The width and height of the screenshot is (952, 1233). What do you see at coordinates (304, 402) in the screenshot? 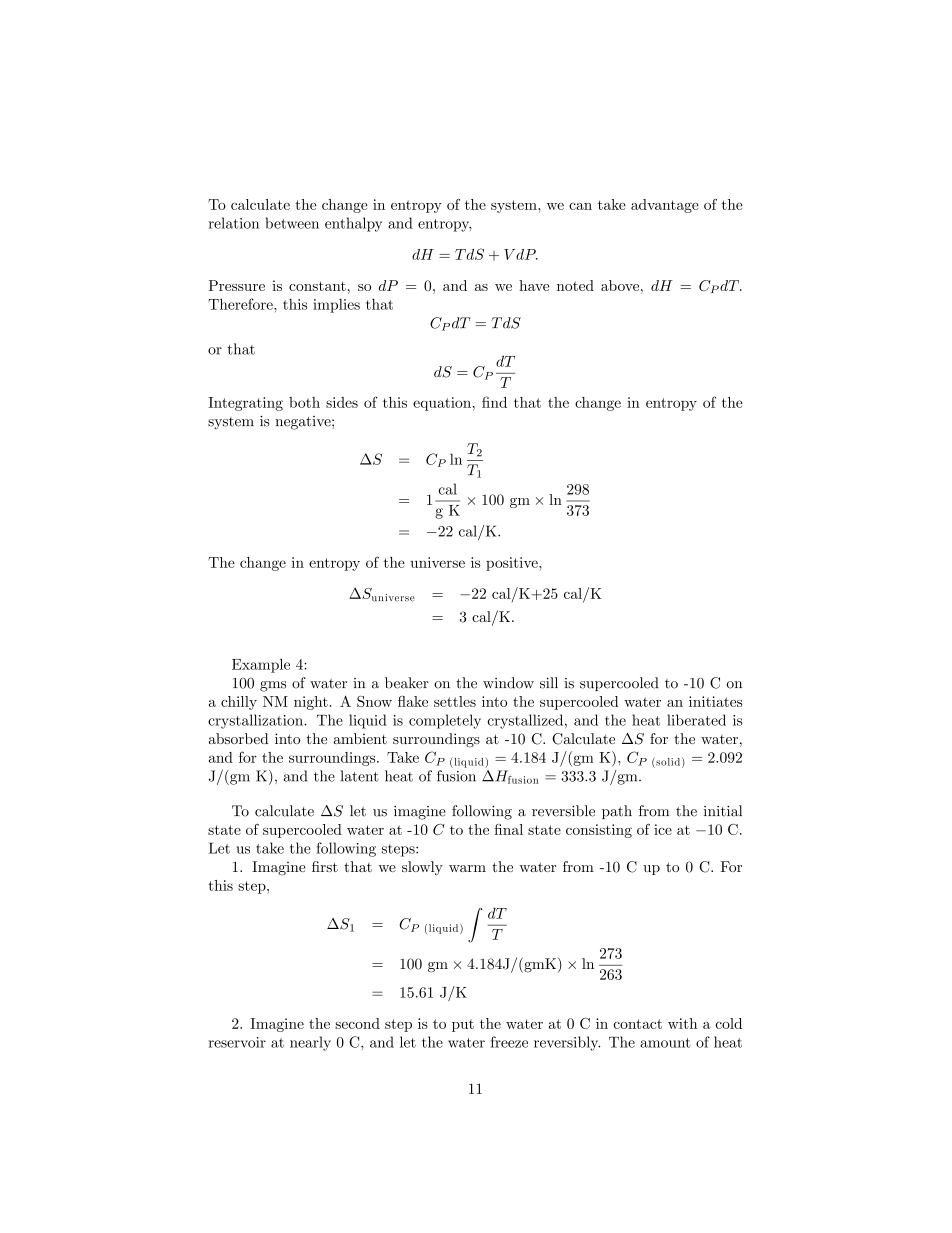
I see `both` at bounding box center [304, 402].
